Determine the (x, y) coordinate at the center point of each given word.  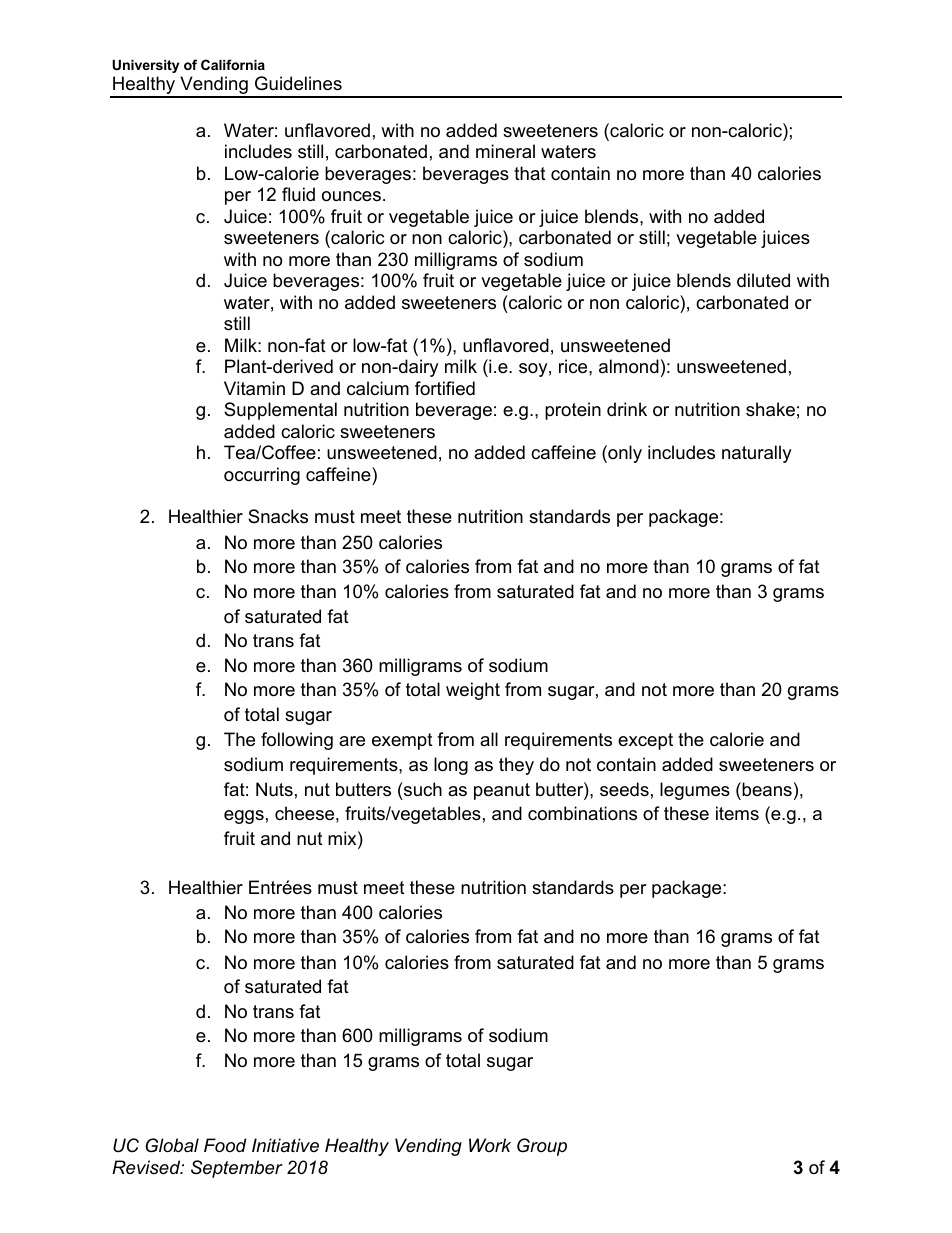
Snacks (278, 516)
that (530, 173)
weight (473, 691)
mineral (505, 151)
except (645, 741)
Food (225, 1145)
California (233, 64)
